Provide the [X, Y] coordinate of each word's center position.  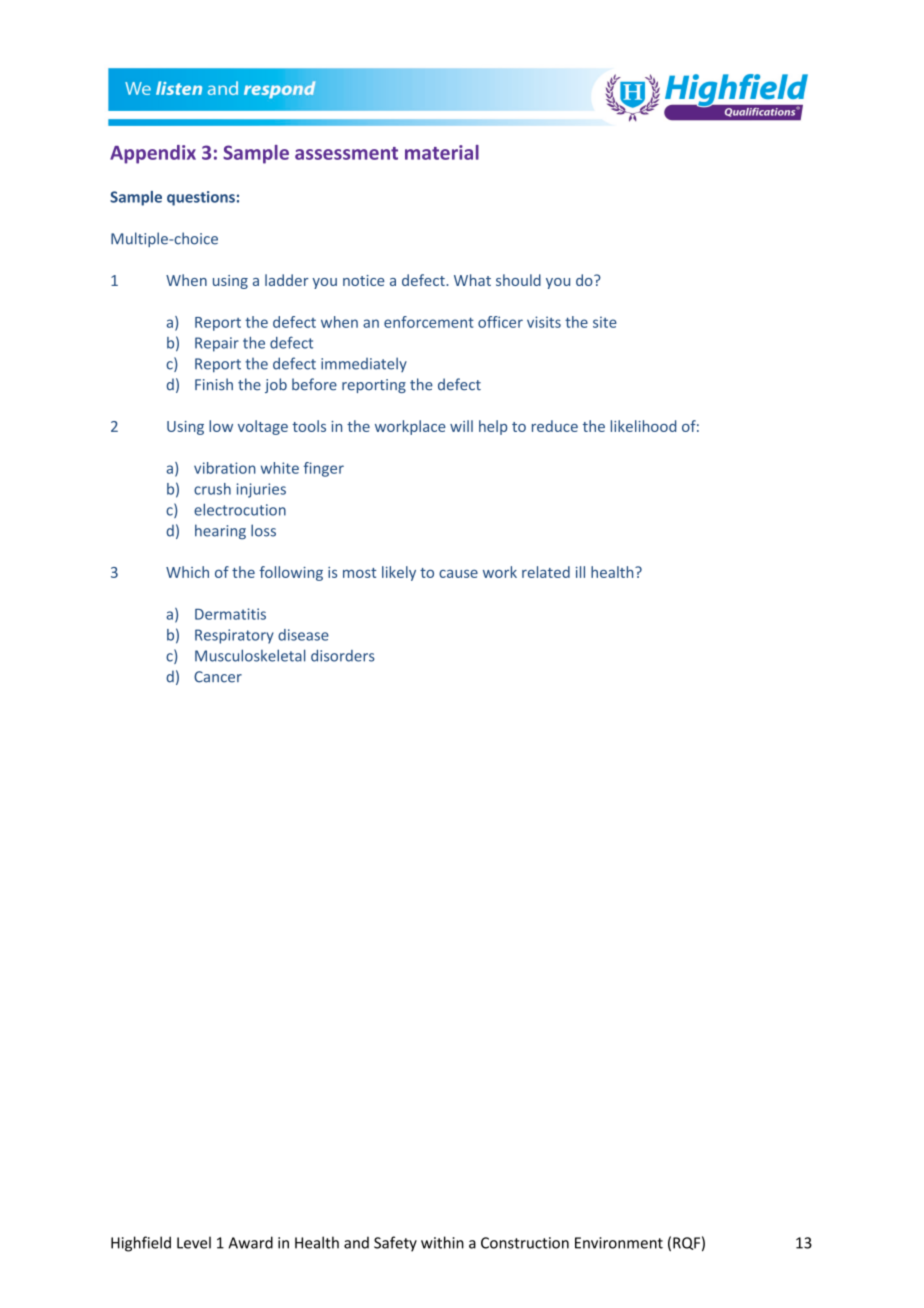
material [442, 152]
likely [399, 573]
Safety [395, 1244]
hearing [220, 532]
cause [458, 574]
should [518, 280]
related [546, 572]
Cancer [218, 677]
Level [194, 1242]
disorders [343, 655]
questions [201, 198]
